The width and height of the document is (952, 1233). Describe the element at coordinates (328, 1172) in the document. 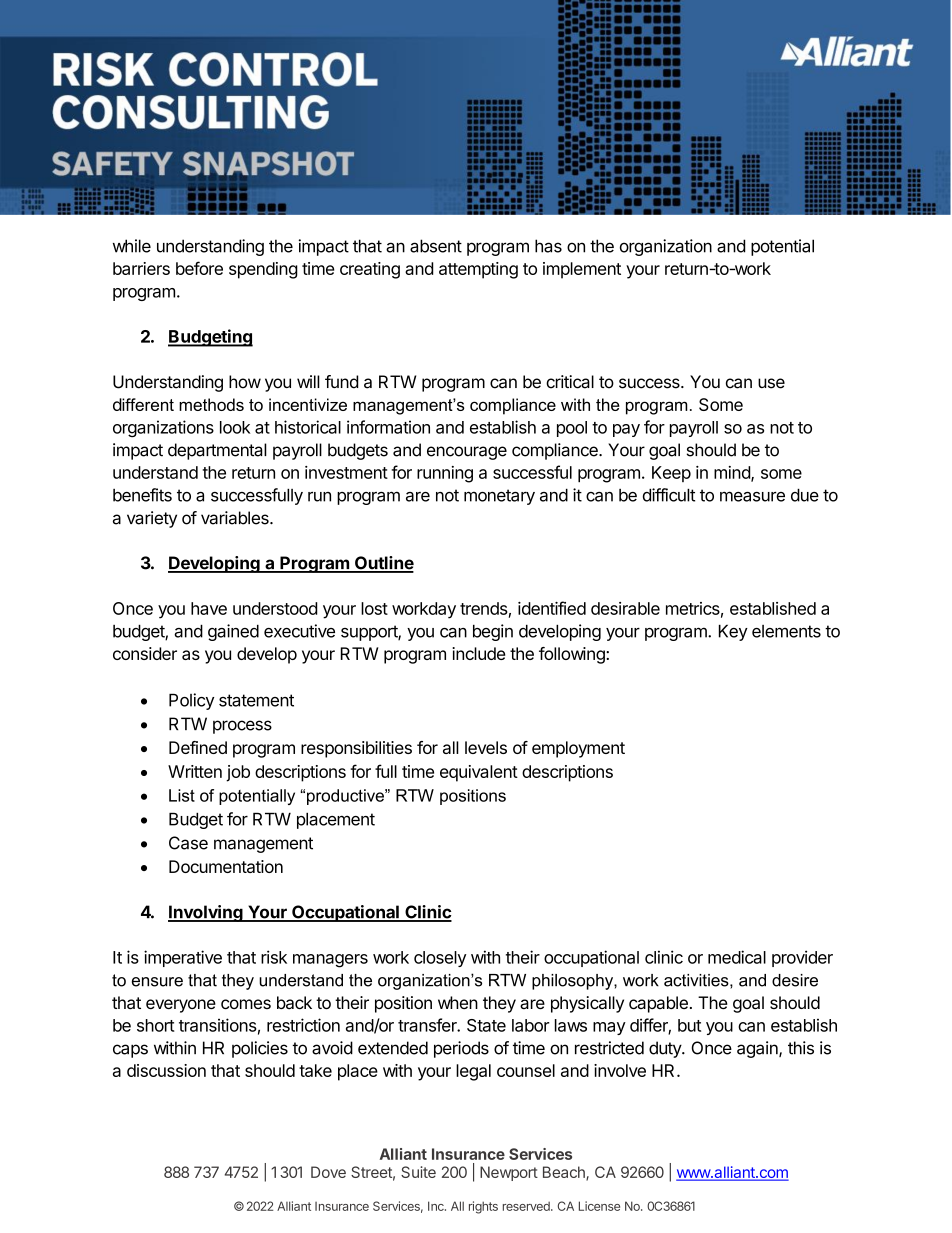

I see `Dove` at that location.
